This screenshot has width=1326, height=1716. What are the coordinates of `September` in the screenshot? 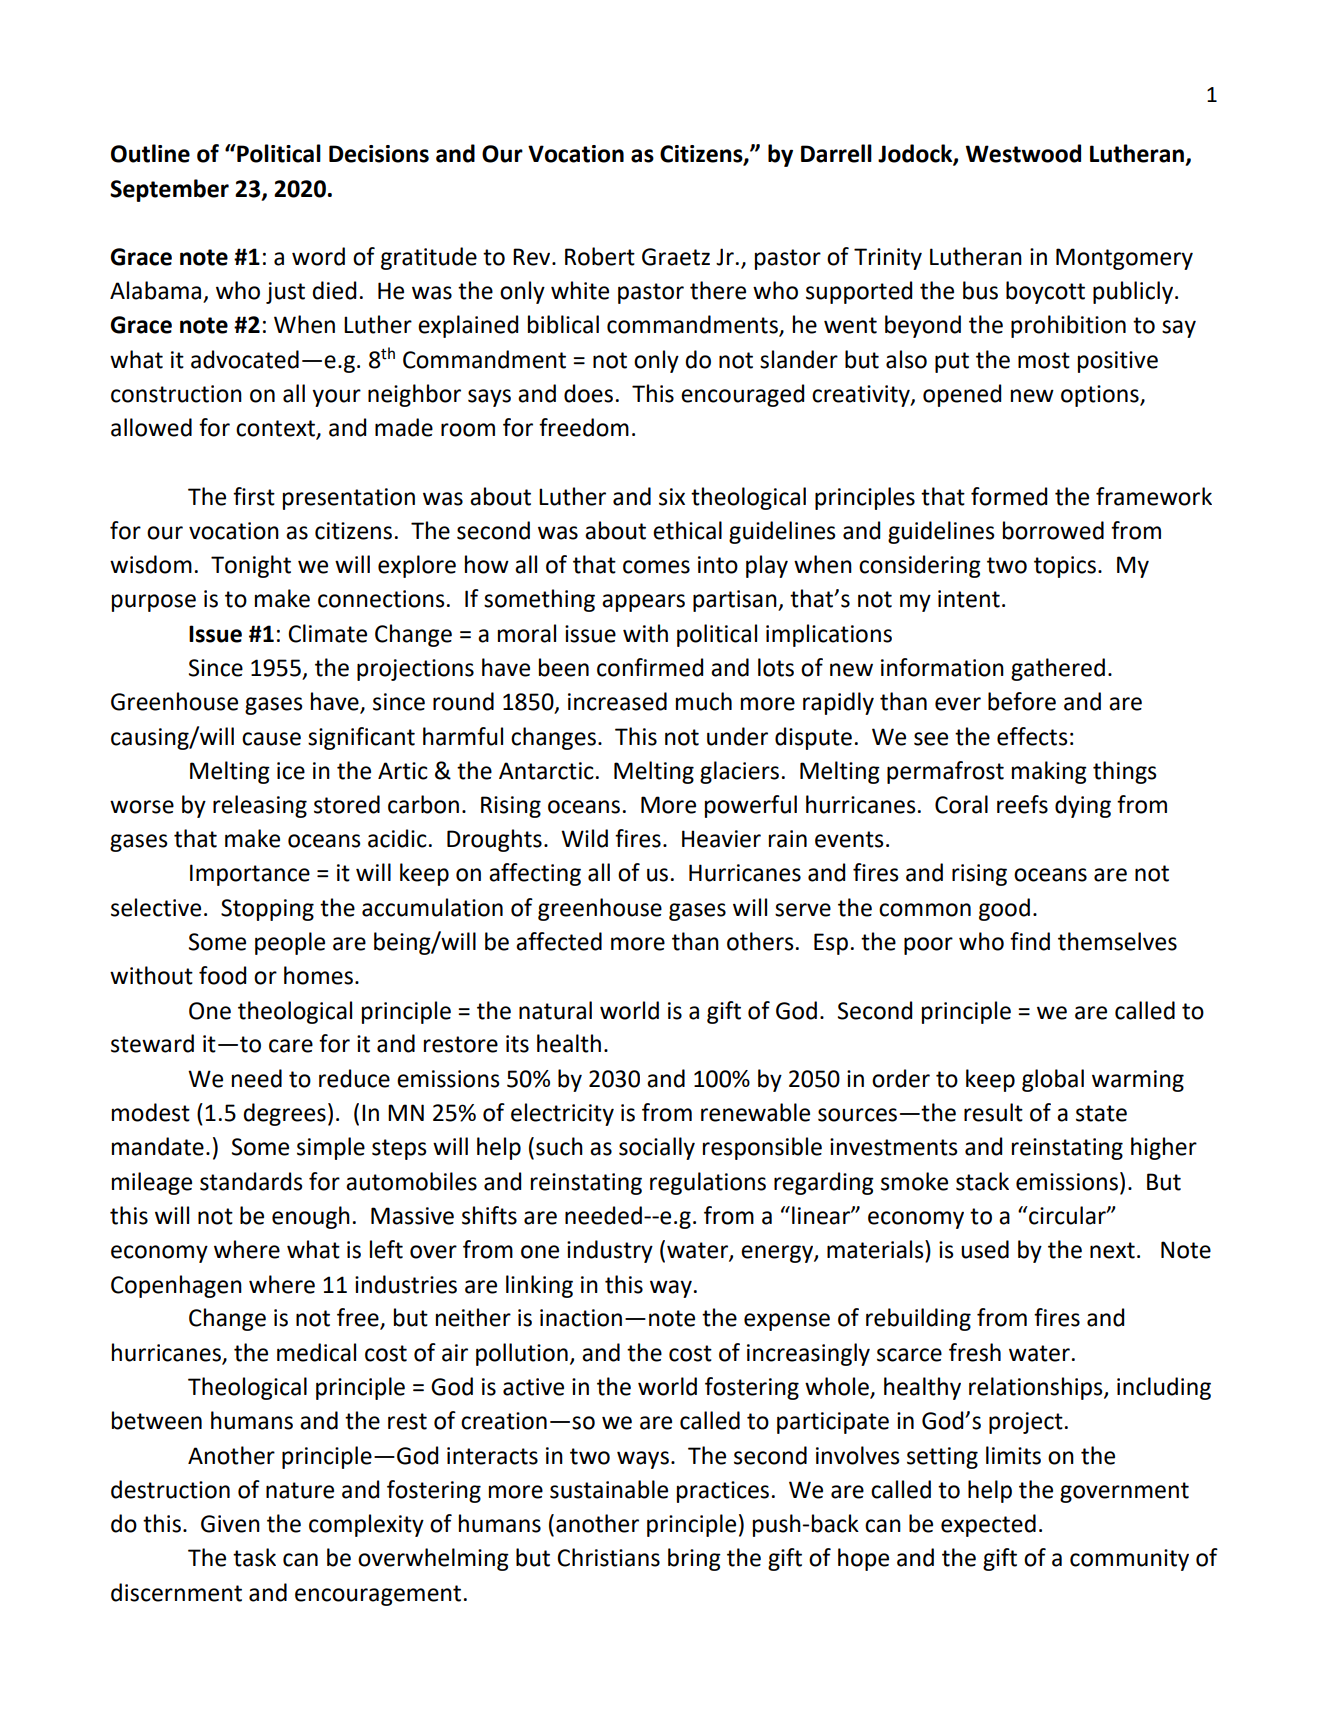 It's located at (169, 190).
